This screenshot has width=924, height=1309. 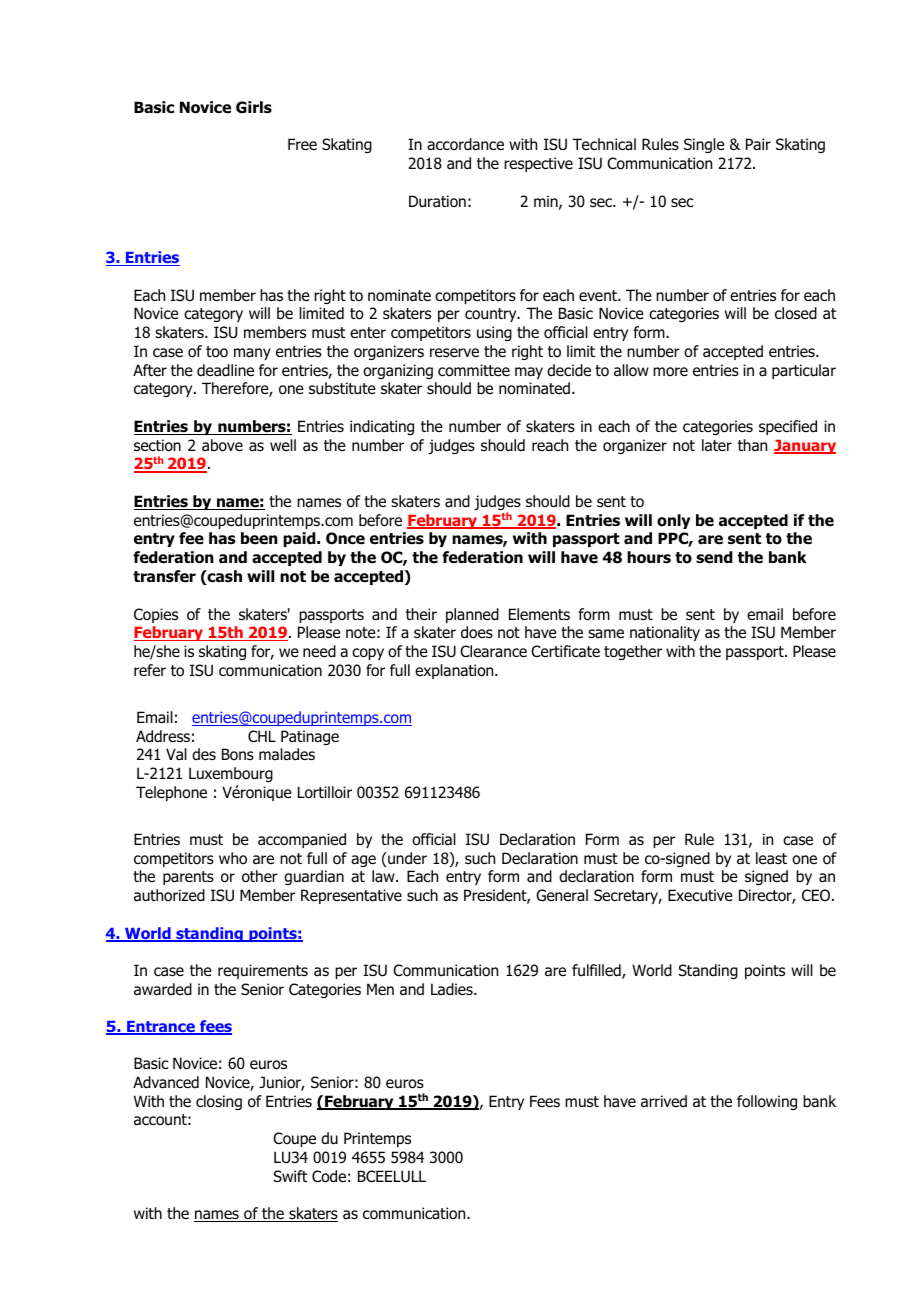 What do you see at coordinates (767, 1102) in the screenshot?
I see `following` at bounding box center [767, 1102].
